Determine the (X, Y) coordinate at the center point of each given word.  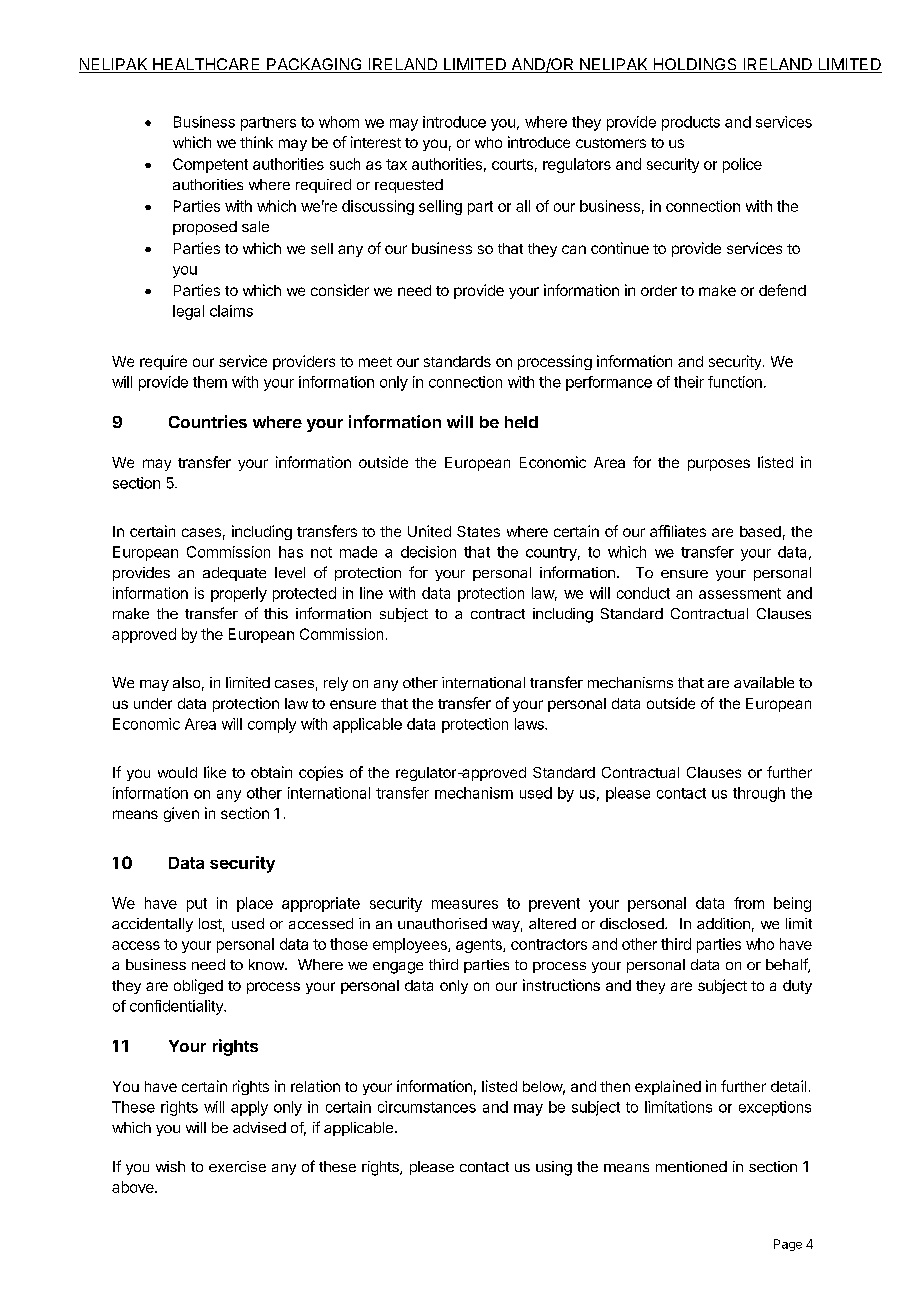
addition (723, 923)
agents (480, 946)
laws (530, 724)
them (210, 382)
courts (512, 164)
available (764, 682)
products (691, 123)
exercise (237, 1166)
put (197, 905)
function (735, 382)
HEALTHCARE (207, 65)
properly (239, 594)
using (554, 1168)
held (521, 422)
